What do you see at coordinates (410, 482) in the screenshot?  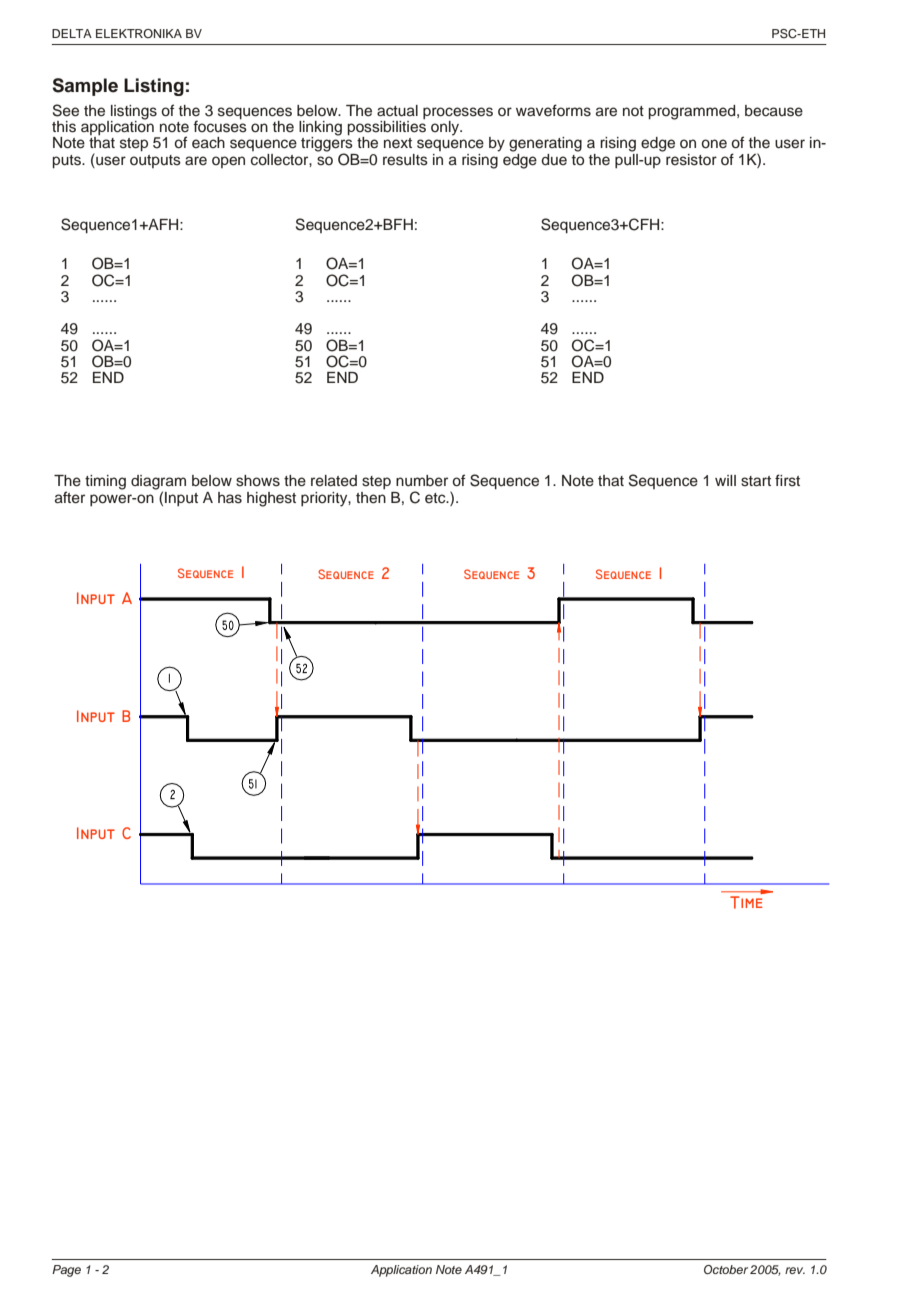 I see `num` at bounding box center [410, 482].
